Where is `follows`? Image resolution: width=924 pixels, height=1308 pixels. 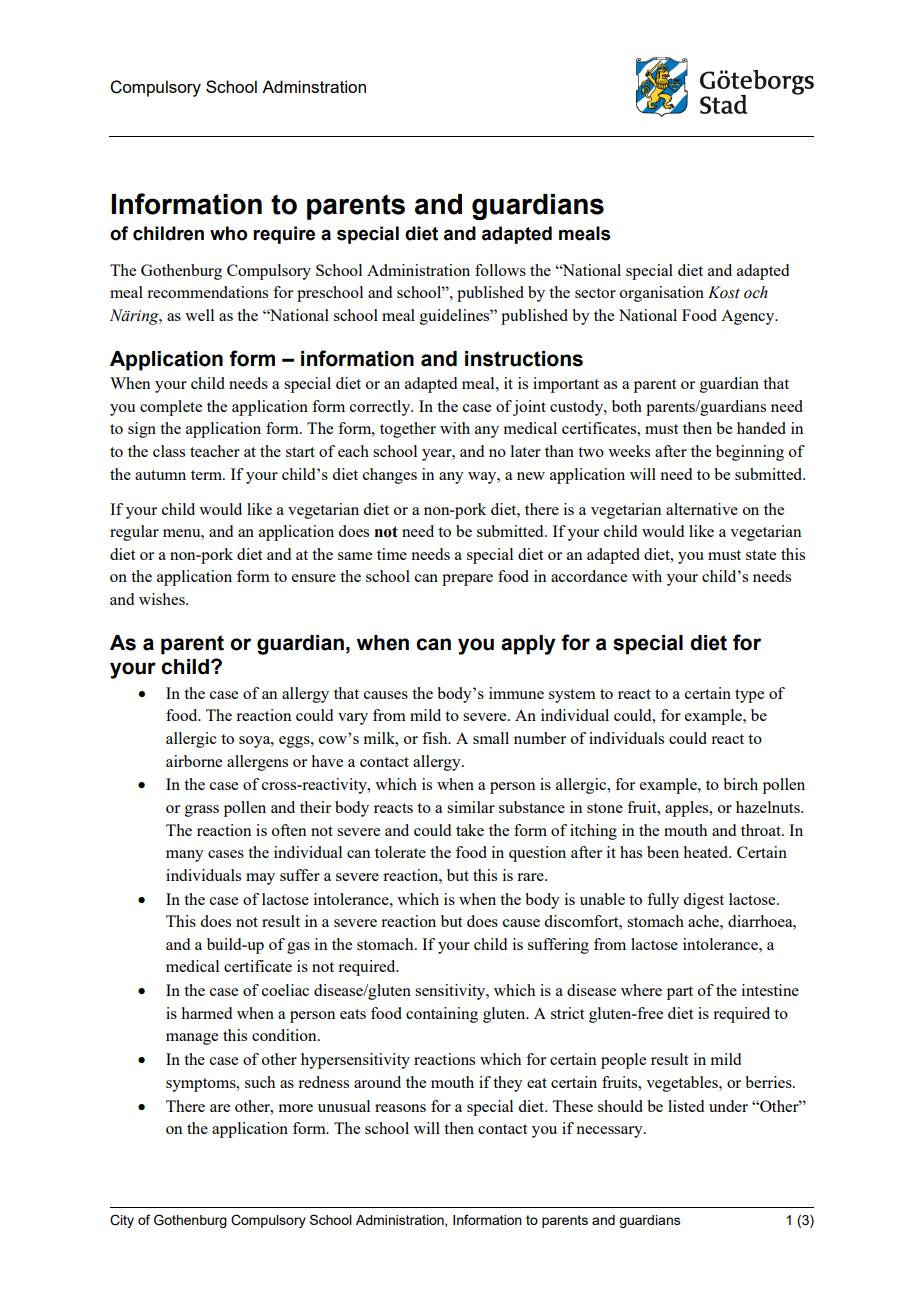 follows is located at coordinates (500, 270).
